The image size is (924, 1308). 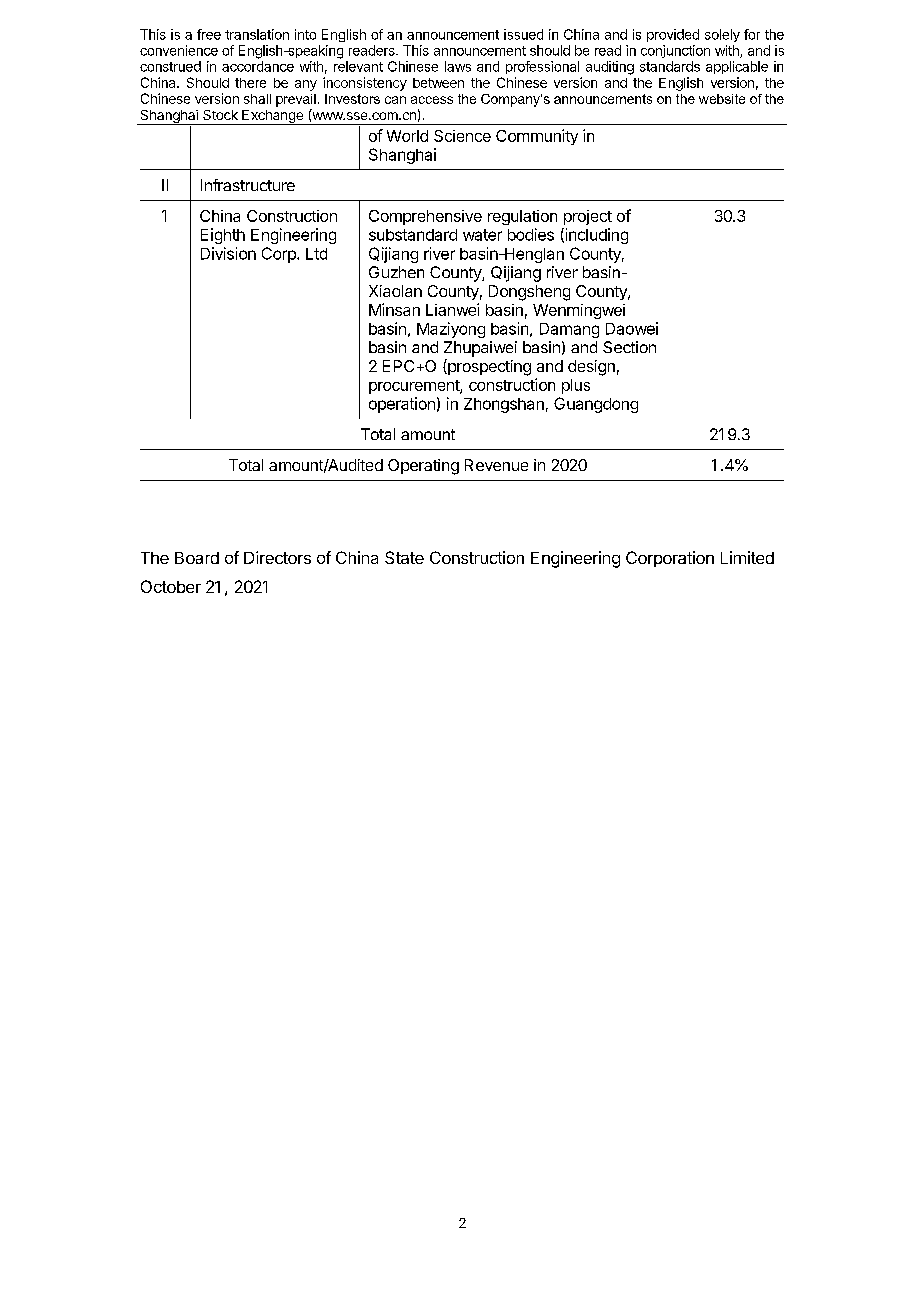 I want to click on water, so click(x=482, y=235).
